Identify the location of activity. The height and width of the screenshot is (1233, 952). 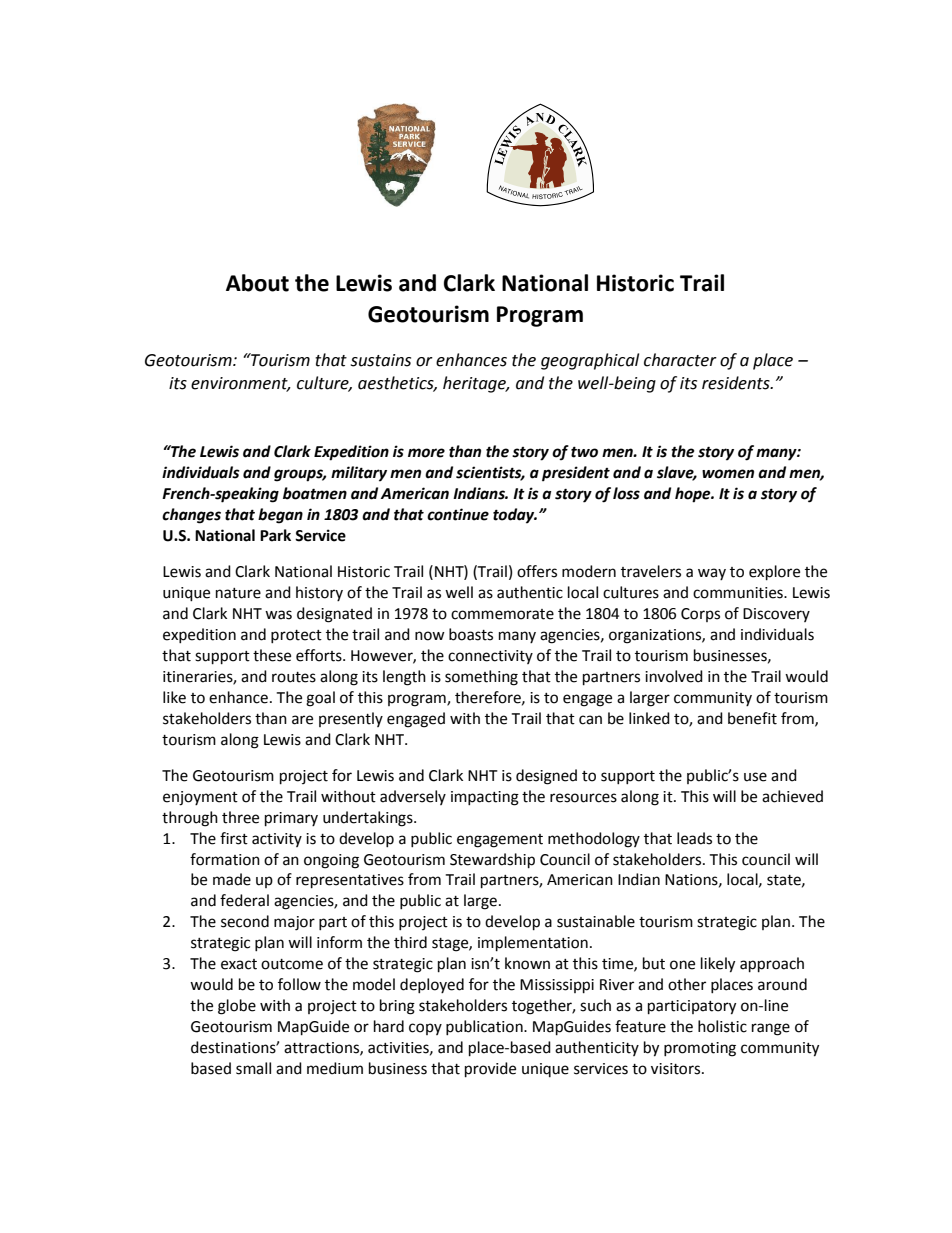
(277, 840).
